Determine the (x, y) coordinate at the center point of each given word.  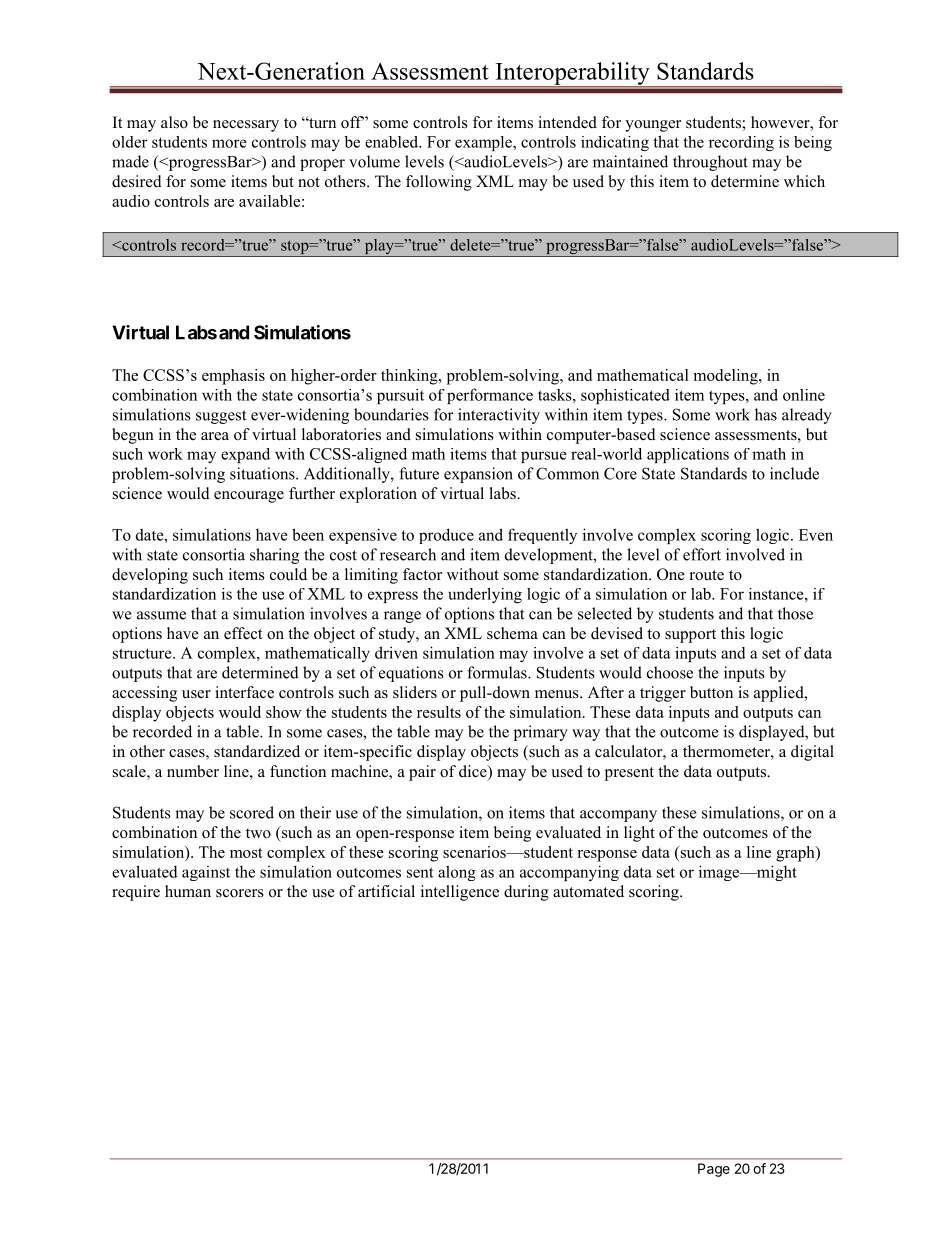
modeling (727, 377)
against (206, 873)
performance (490, 396)
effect (243, 633)
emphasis (233, 377)
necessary (246, 126)
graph (796, 854)
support (690, 636)
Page (714, 1170)
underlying (485, 595)
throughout (710, 163)
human (188, 891)
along (457, 873)
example (484, 143)
